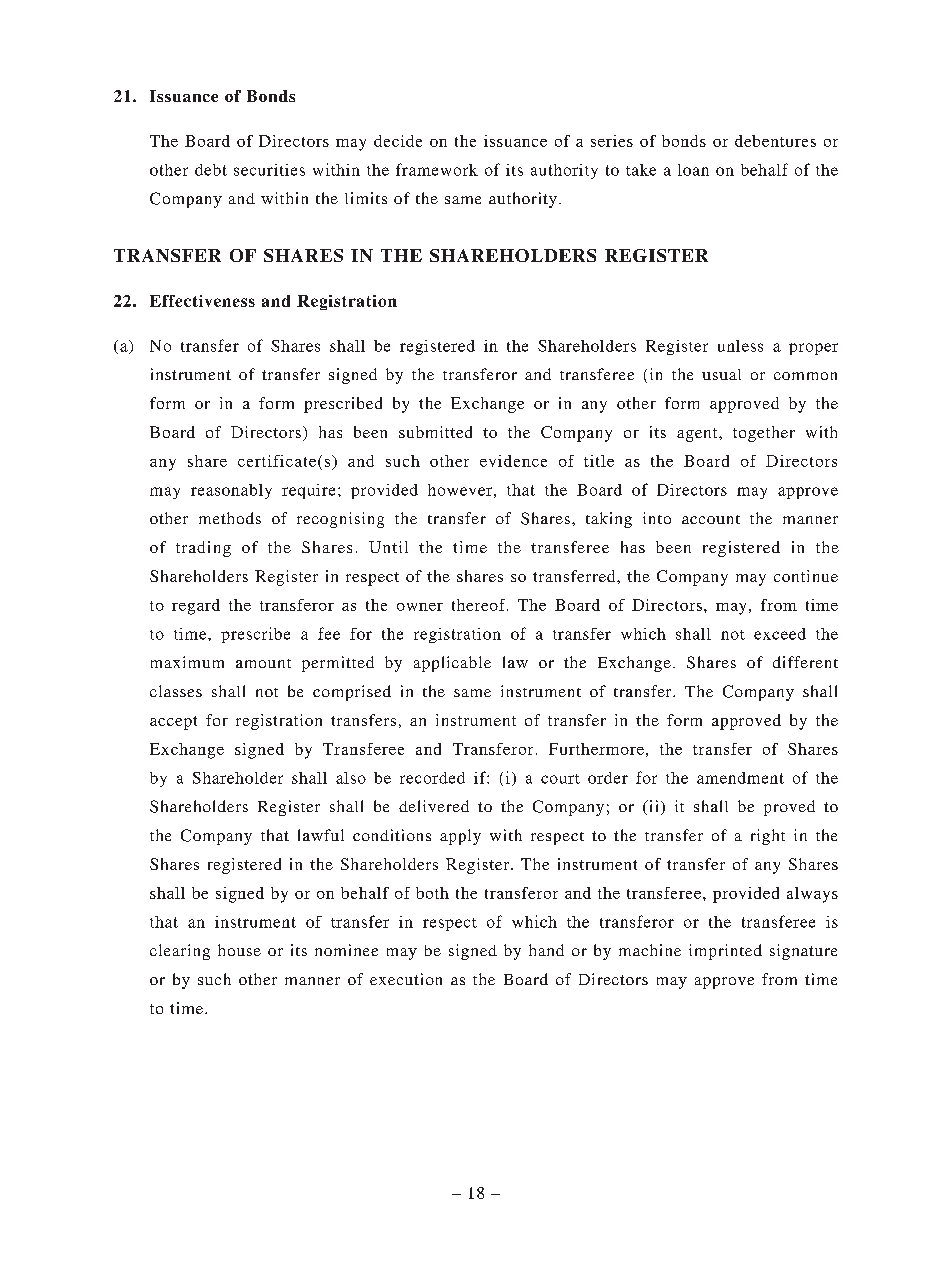  Describe the element at coordinates (203, 549) in the screenshot. I see `trading` at that location.
